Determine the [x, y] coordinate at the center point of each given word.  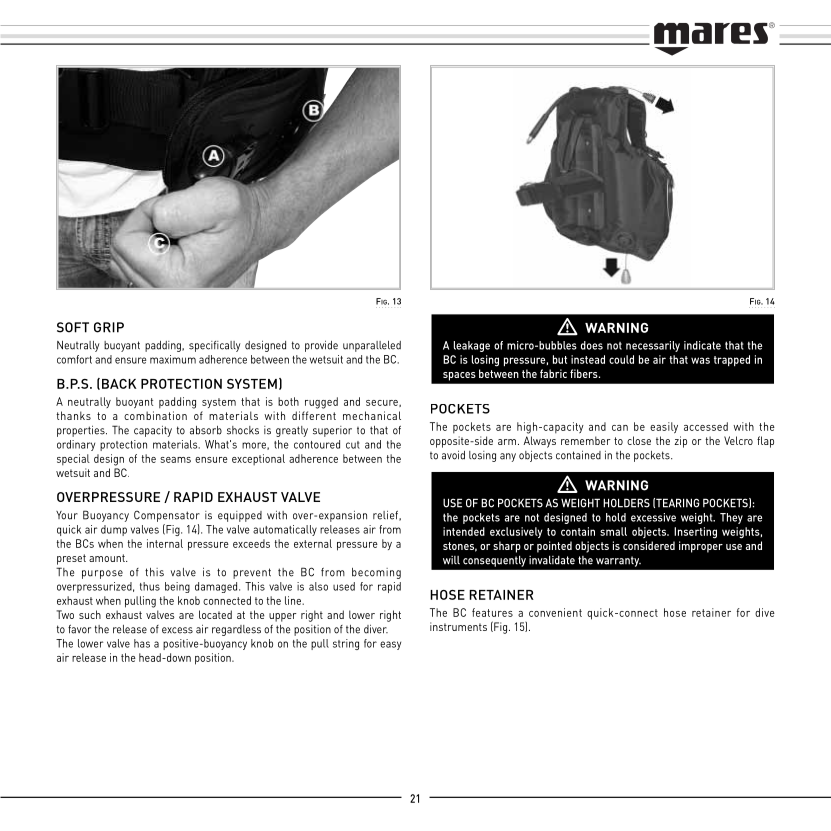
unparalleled [372, 346]
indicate [702, 345]
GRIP [109, 327]
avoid [453, 455]
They [731, 518]
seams [175, 460]
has [142, 643]
